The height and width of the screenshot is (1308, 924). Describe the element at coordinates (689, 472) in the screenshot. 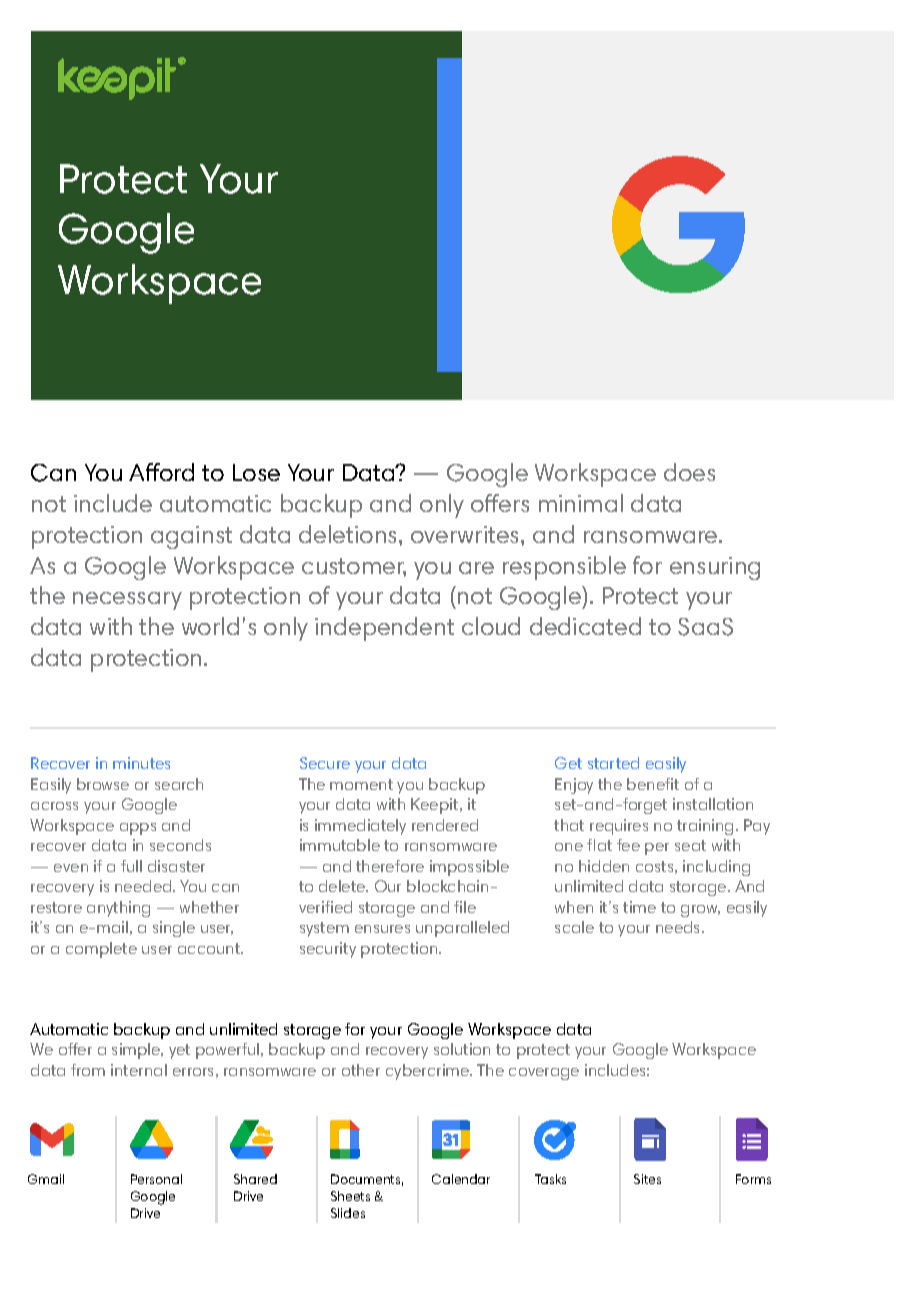

I see `does` at that location.
